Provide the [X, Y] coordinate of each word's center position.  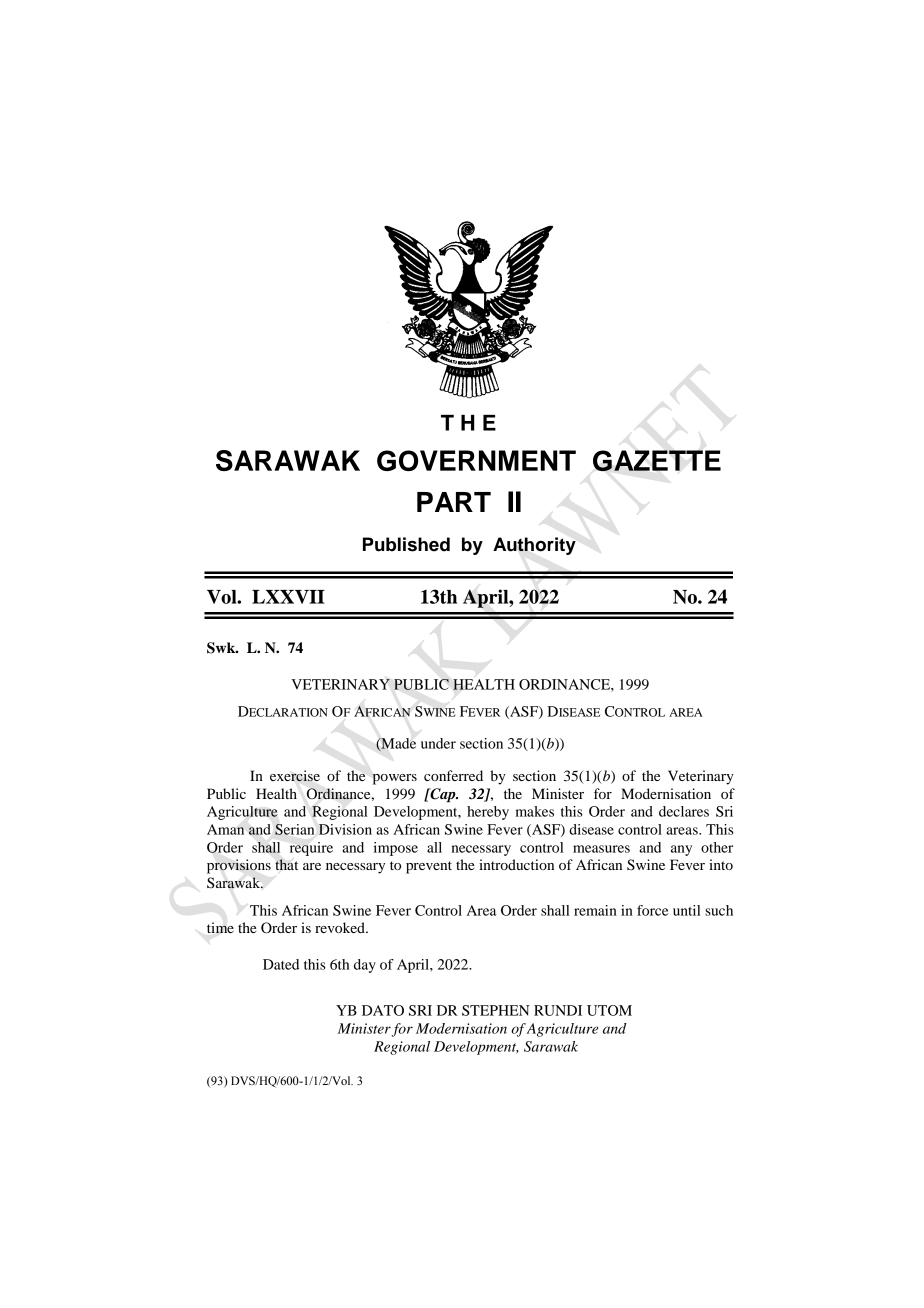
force [653, 910]
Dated [281, 964]
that [286, 864]
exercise [295, 776]
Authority [534, 546]
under [438, 743]
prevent [429, 867]
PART [454, 502]
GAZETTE [657, 460]
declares [684, 811]
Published [406, 544]
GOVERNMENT [476, 460]
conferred [453, 775]
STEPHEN [496, 1010]
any [681, 850]
